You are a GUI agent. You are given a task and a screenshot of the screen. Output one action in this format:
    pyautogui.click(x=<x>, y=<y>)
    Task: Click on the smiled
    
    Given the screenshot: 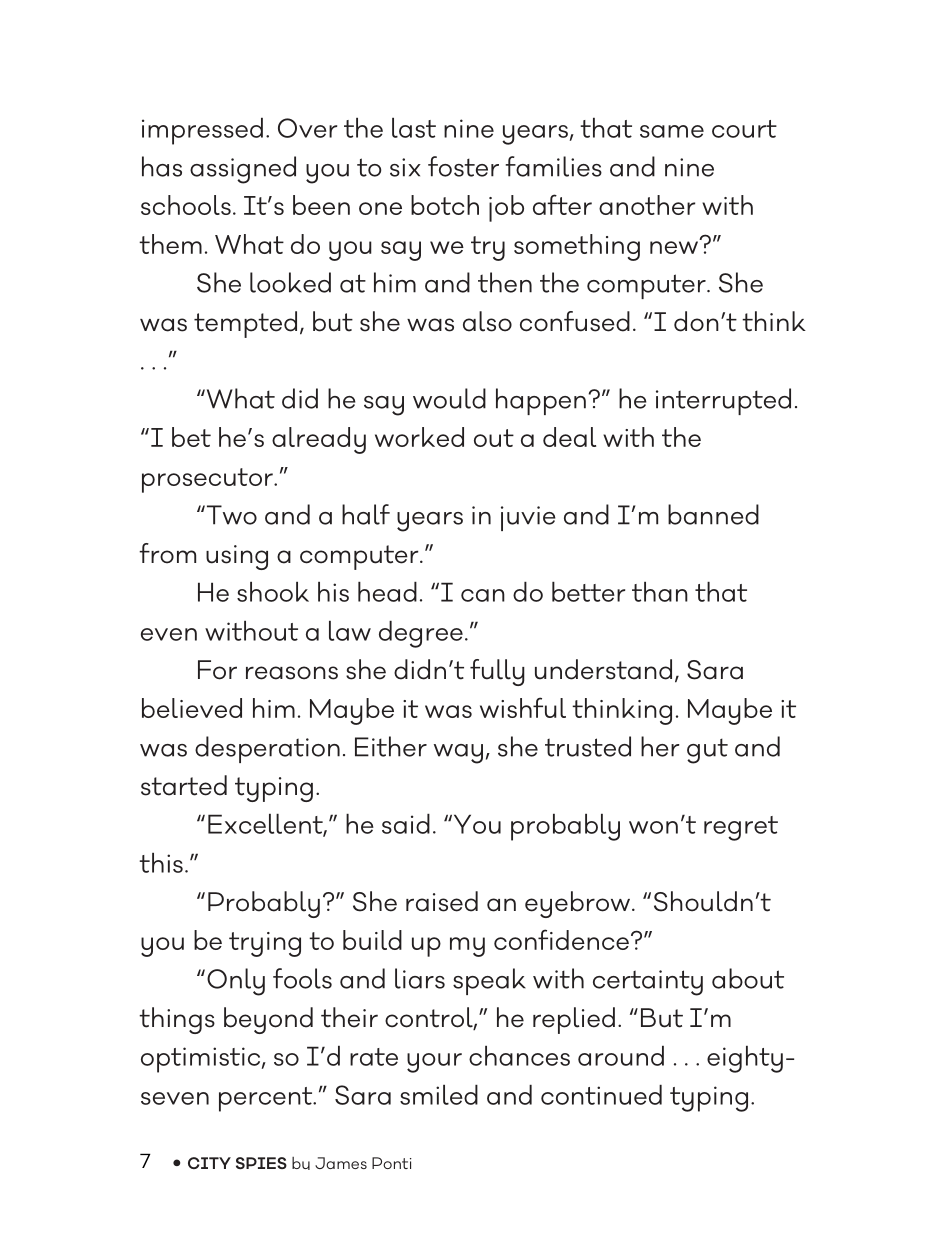 What is the action you would take?
    pyautogui.click(x=439, y=1095)
